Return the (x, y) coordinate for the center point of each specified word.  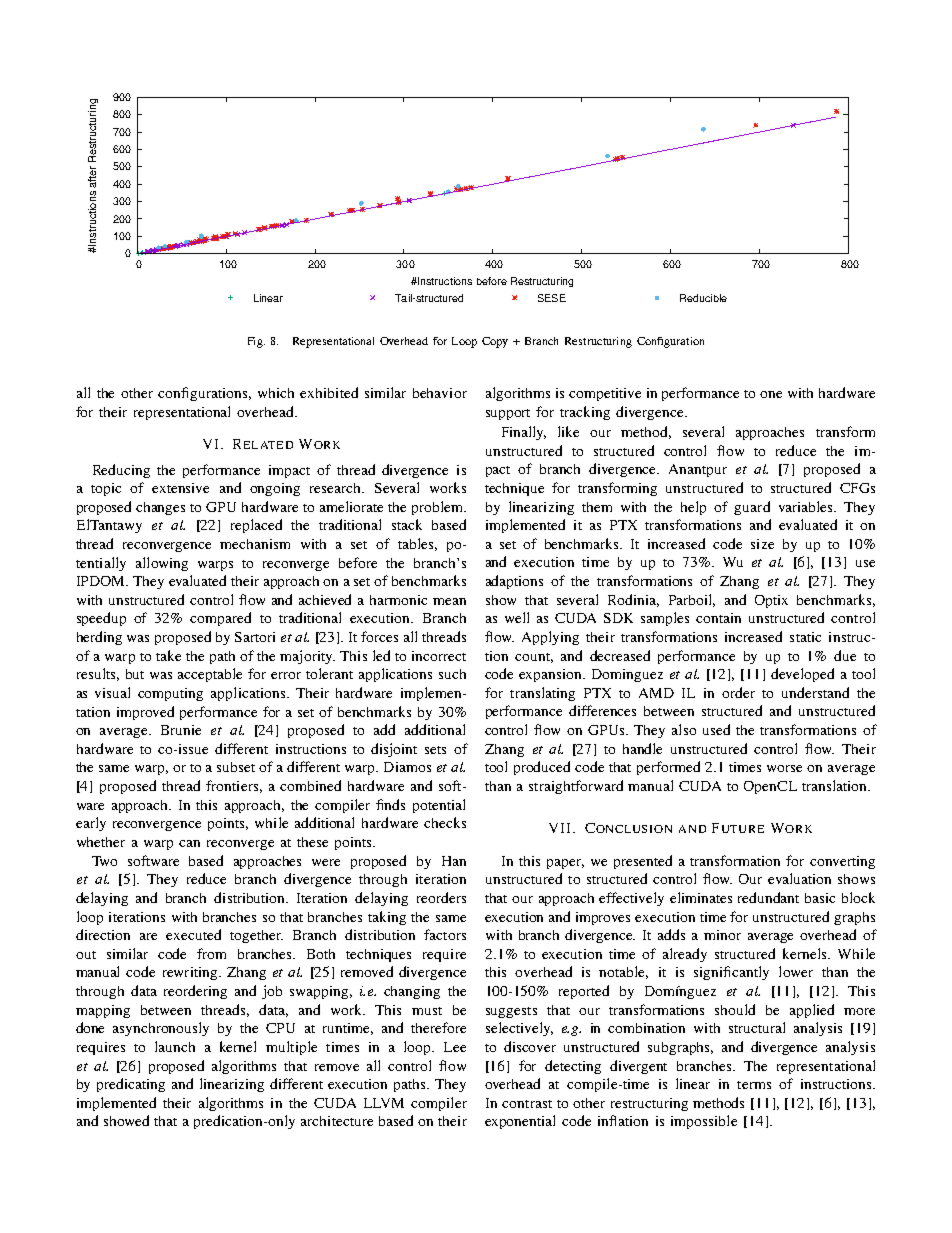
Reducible (703, 298)
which (276, 393)
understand (815, 692)
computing (170, 694)
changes (160, 508)
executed (193, 934)
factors (445, 934)
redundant (768, 897)
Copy (495, 342)
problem (438, 508)
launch (175, 1046)
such (452, 674)
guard (752, 508)
